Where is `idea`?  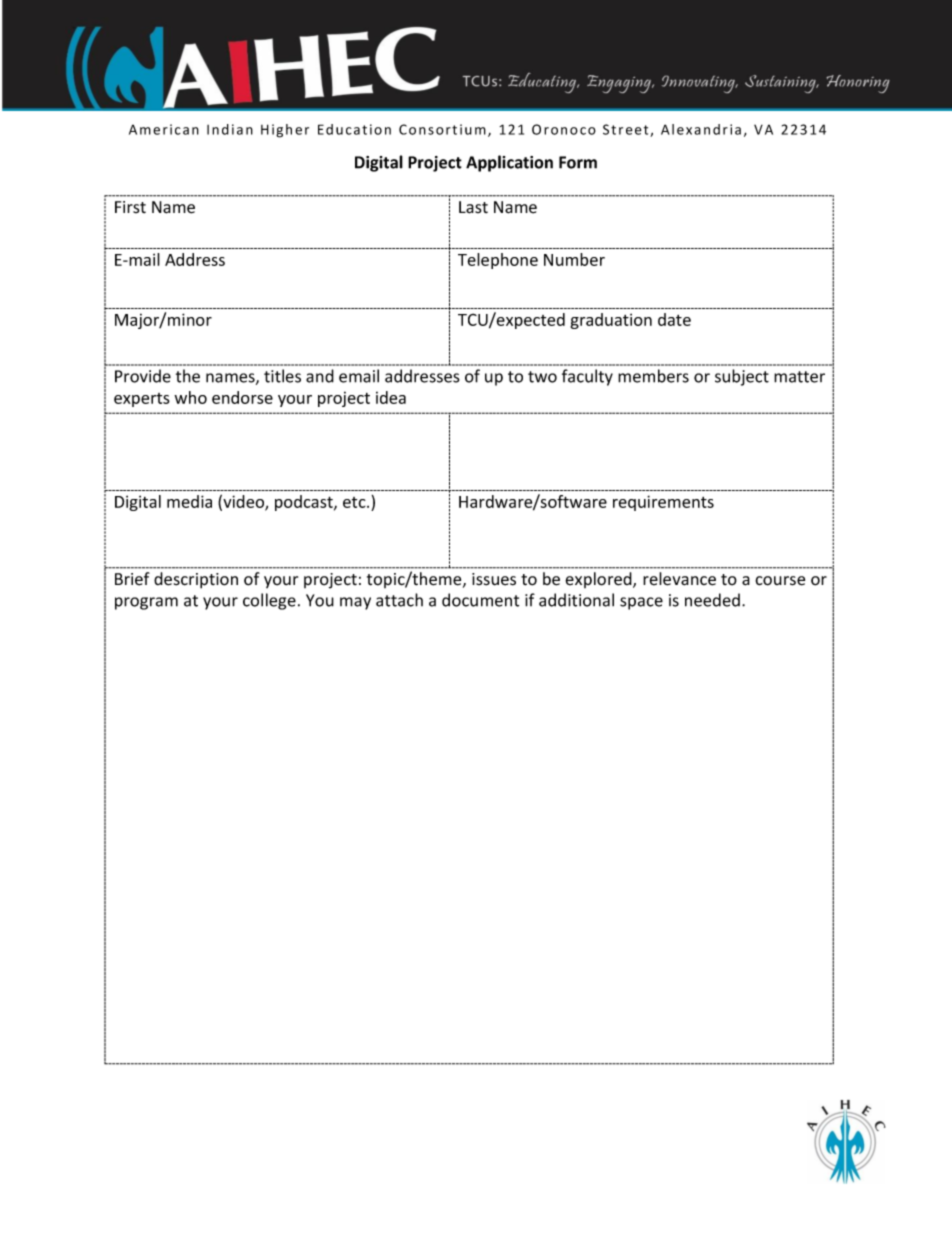 idea is located at coordinates (391, 397).
